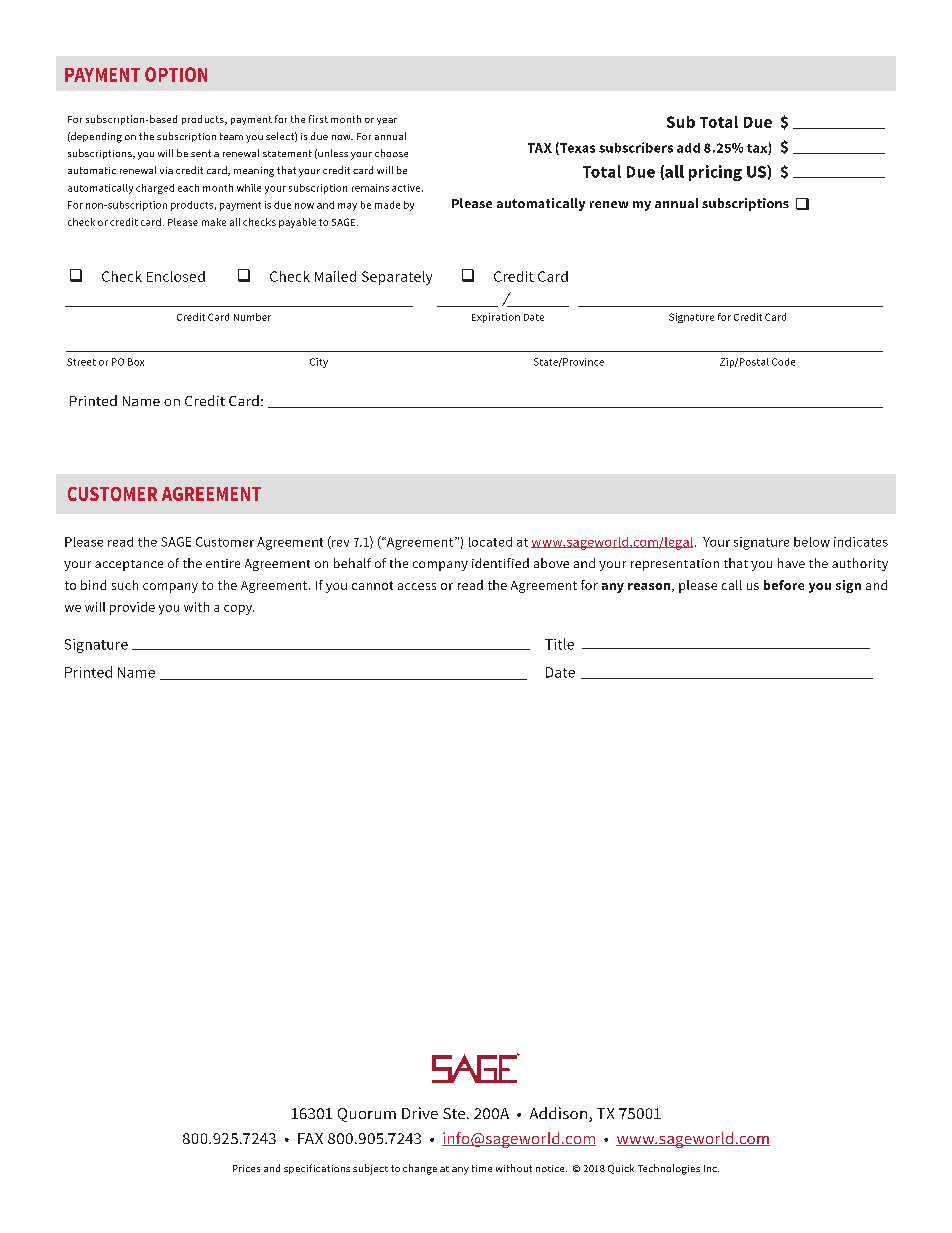  Describe the element at coordinates (176, 74) in the screenshot. I see `OPTION` at that location.
